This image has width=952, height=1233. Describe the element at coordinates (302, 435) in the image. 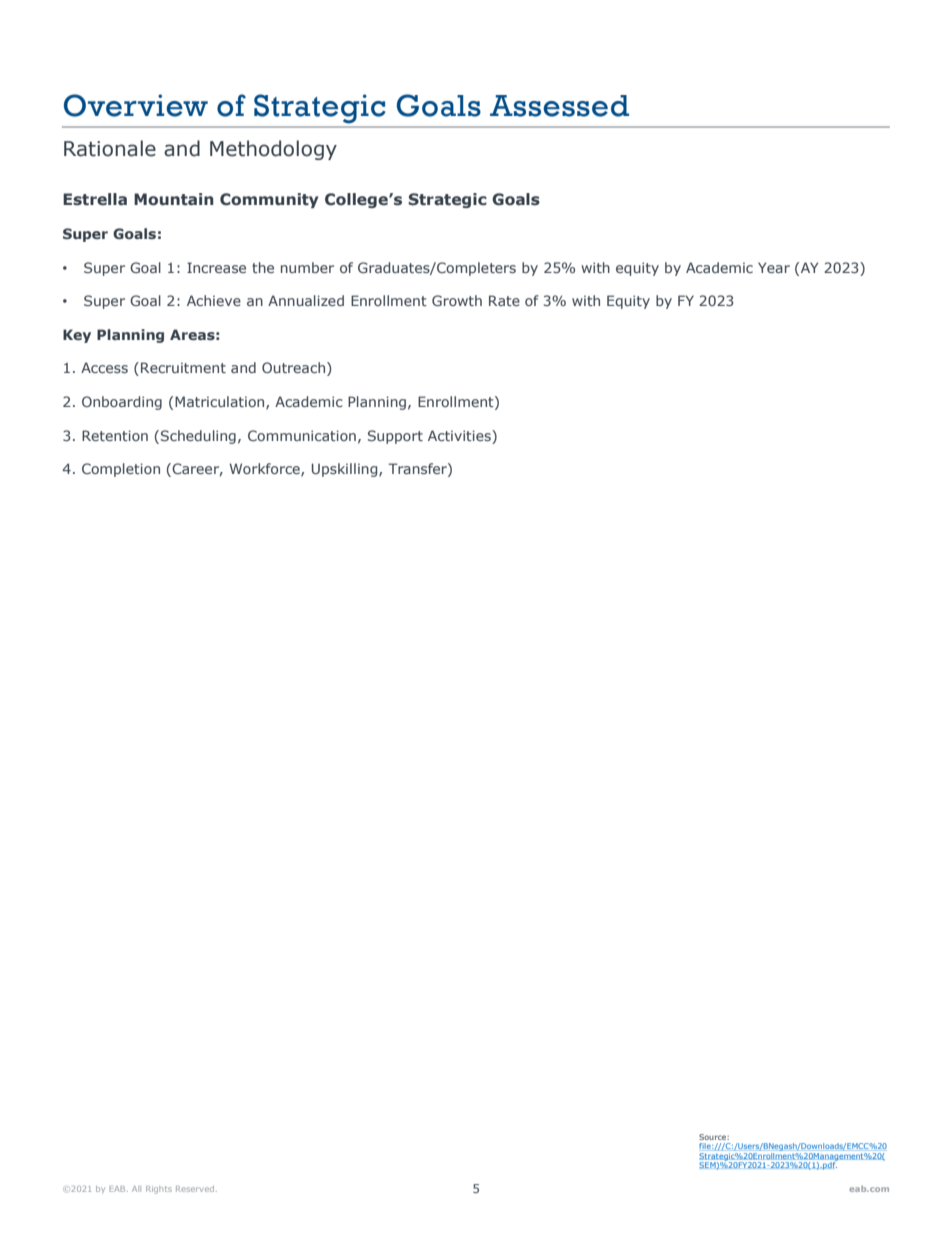

I see `Communication` at that location.
